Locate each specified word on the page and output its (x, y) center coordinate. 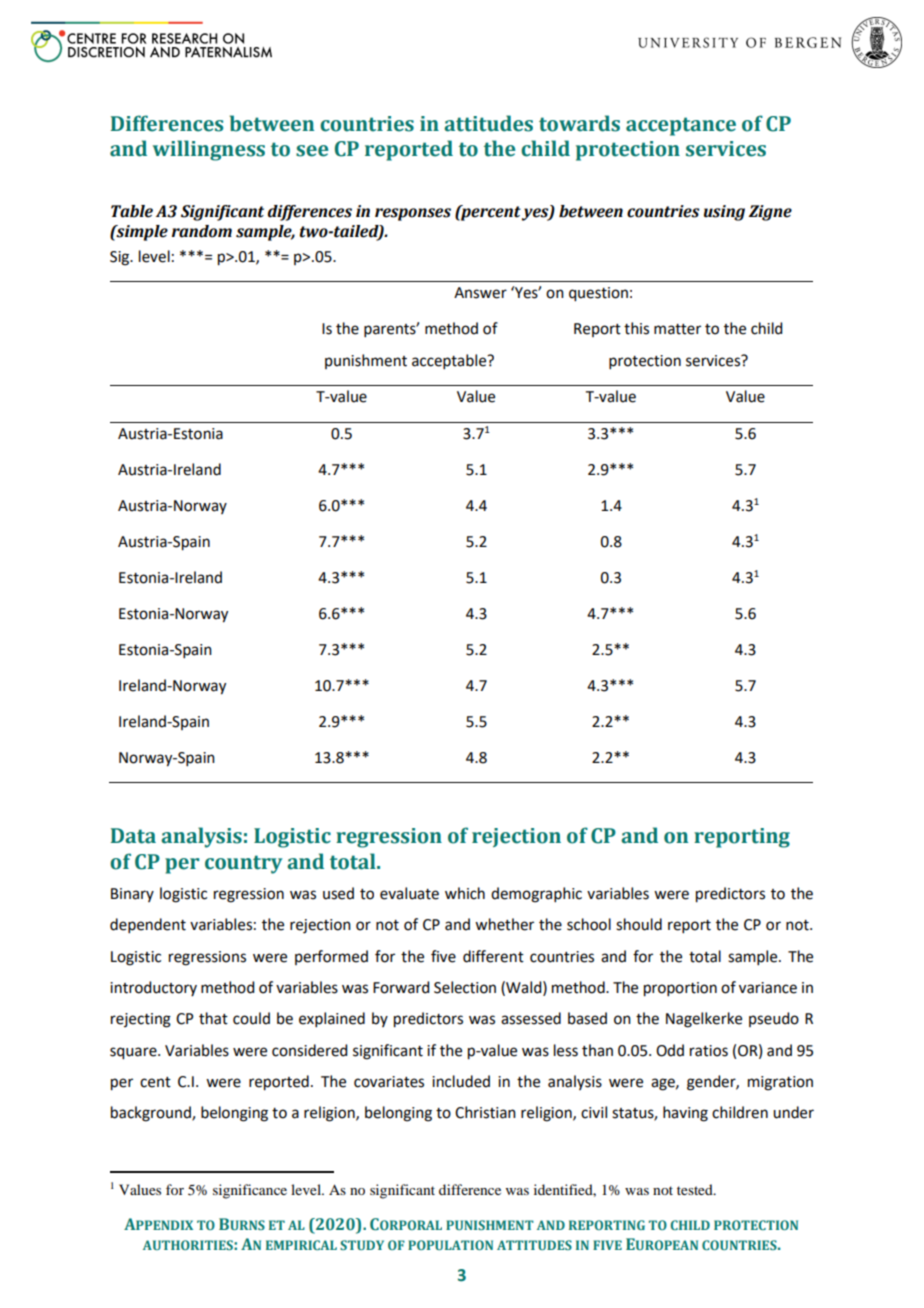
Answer (480, 293)
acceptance (681, 126)
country (243, 864)
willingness (209, 150)
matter (677, 329)
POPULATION (450, 1245)
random (202, 231)
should (639, 924)
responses (413, 214)
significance (250, 1191)
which (465, 893)
